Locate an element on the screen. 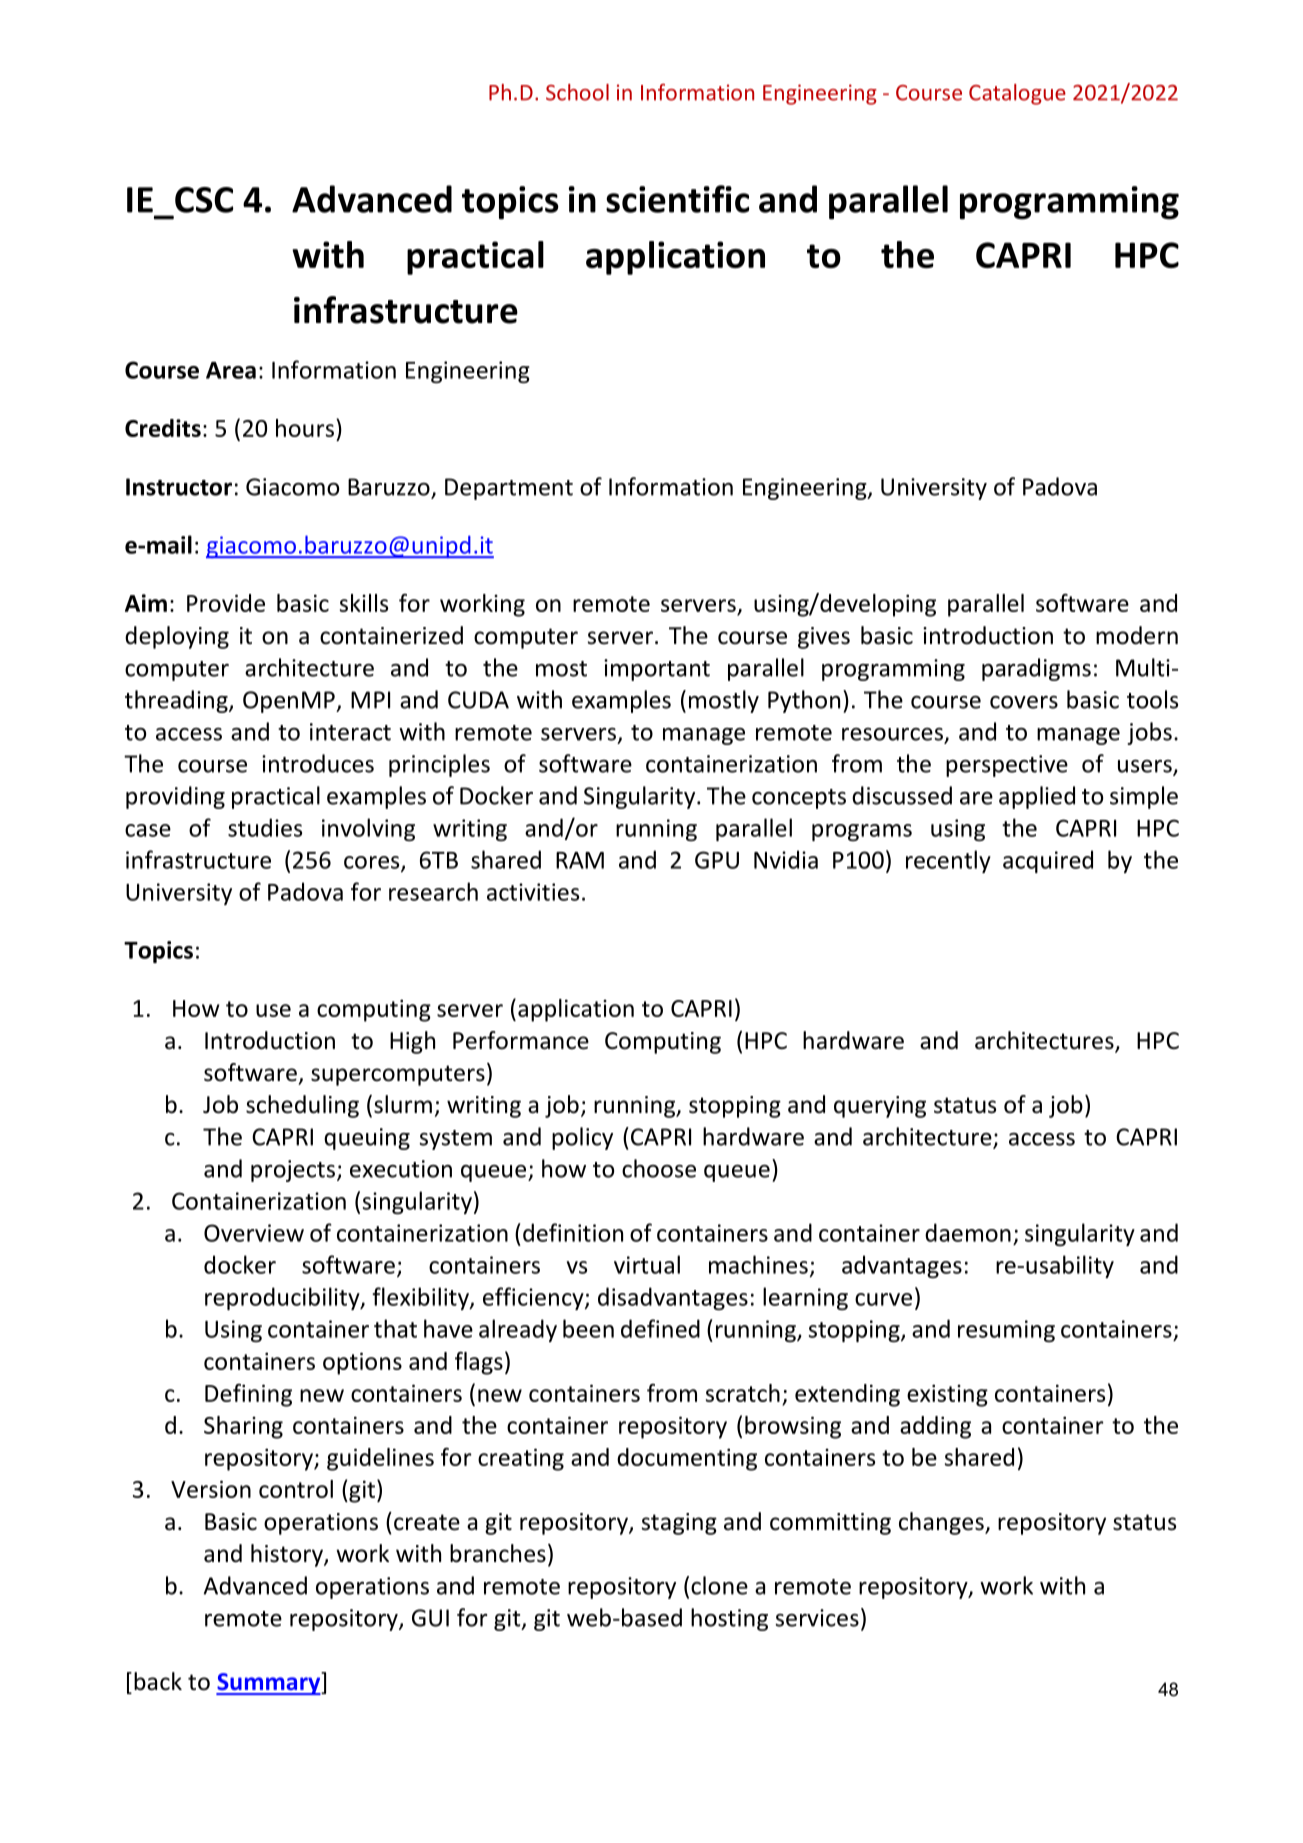  choose is located at coordinates (659, 1168).
